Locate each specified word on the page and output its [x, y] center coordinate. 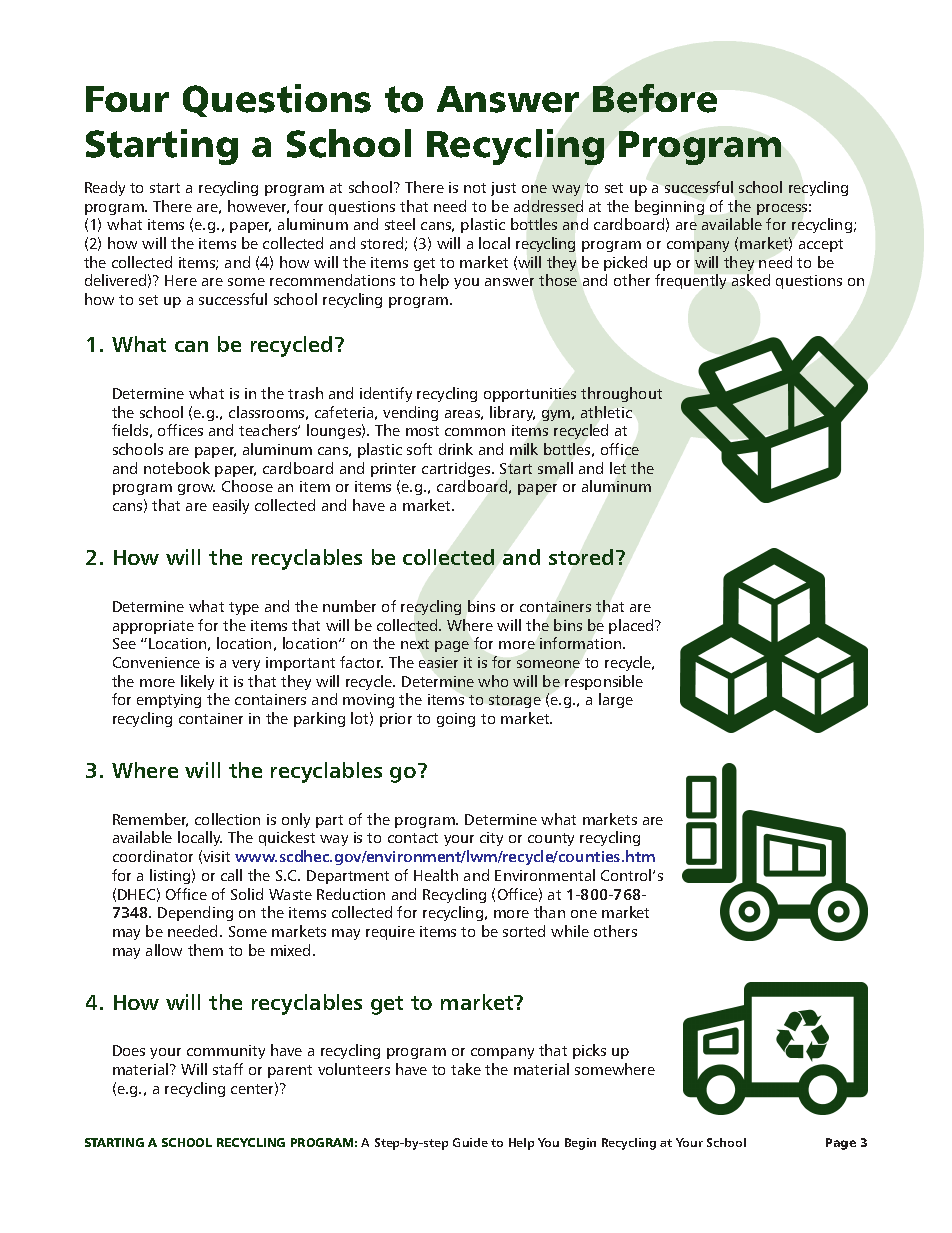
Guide [470, 1142]
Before [655, 98]
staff [228, 1069]
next [415, 644]
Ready [105, 188]
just [503, 189]
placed [632, 626]
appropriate [153, 627]
